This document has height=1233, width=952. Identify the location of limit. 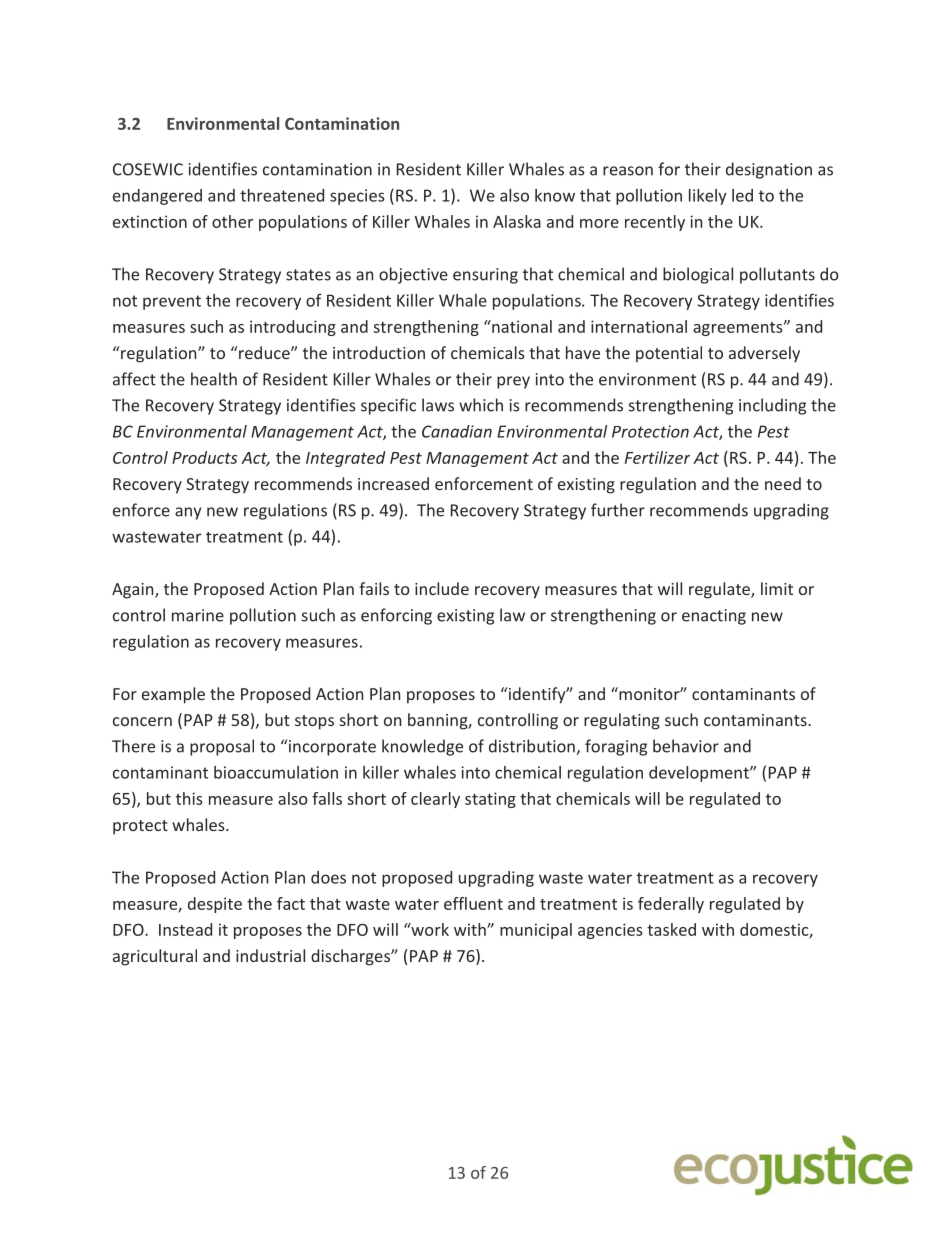
(777, 588).
